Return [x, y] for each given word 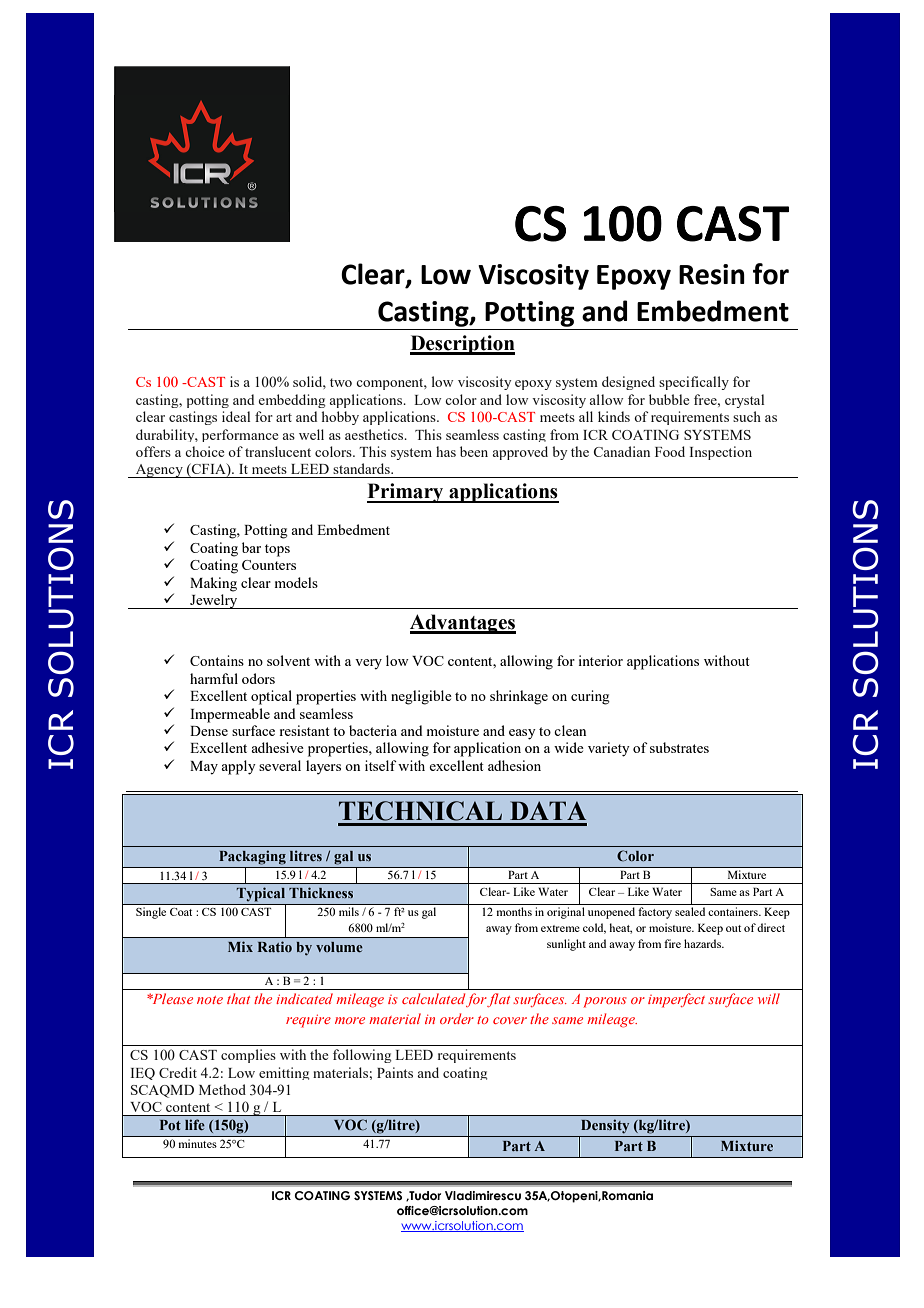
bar [251, 547]
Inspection [720, 453]
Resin [712, 274]
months [514, 911]
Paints [395, 1072]
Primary [406, 493]
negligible [421, 697]
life [195, 1124]
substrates [679, 747]
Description [462, 345]
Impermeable [230, 715]
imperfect [676, 1000]
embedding [292, 401]
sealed [690, 911]
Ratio [275, 946]
